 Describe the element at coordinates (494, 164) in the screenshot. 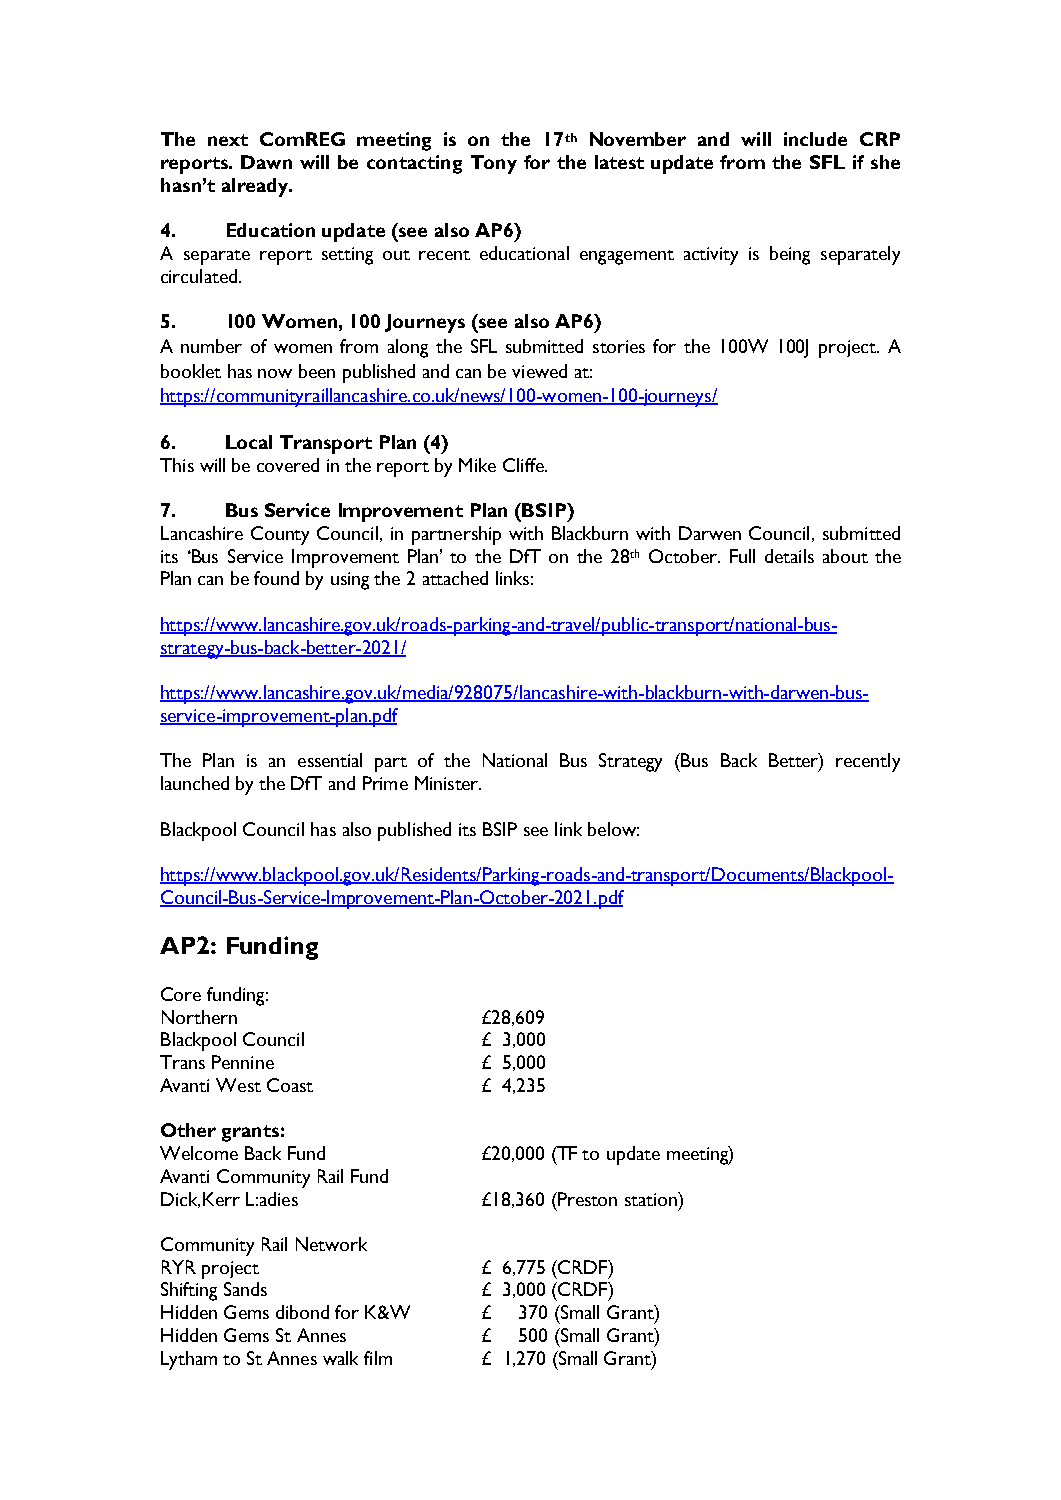

I see `Tony` at that location.
